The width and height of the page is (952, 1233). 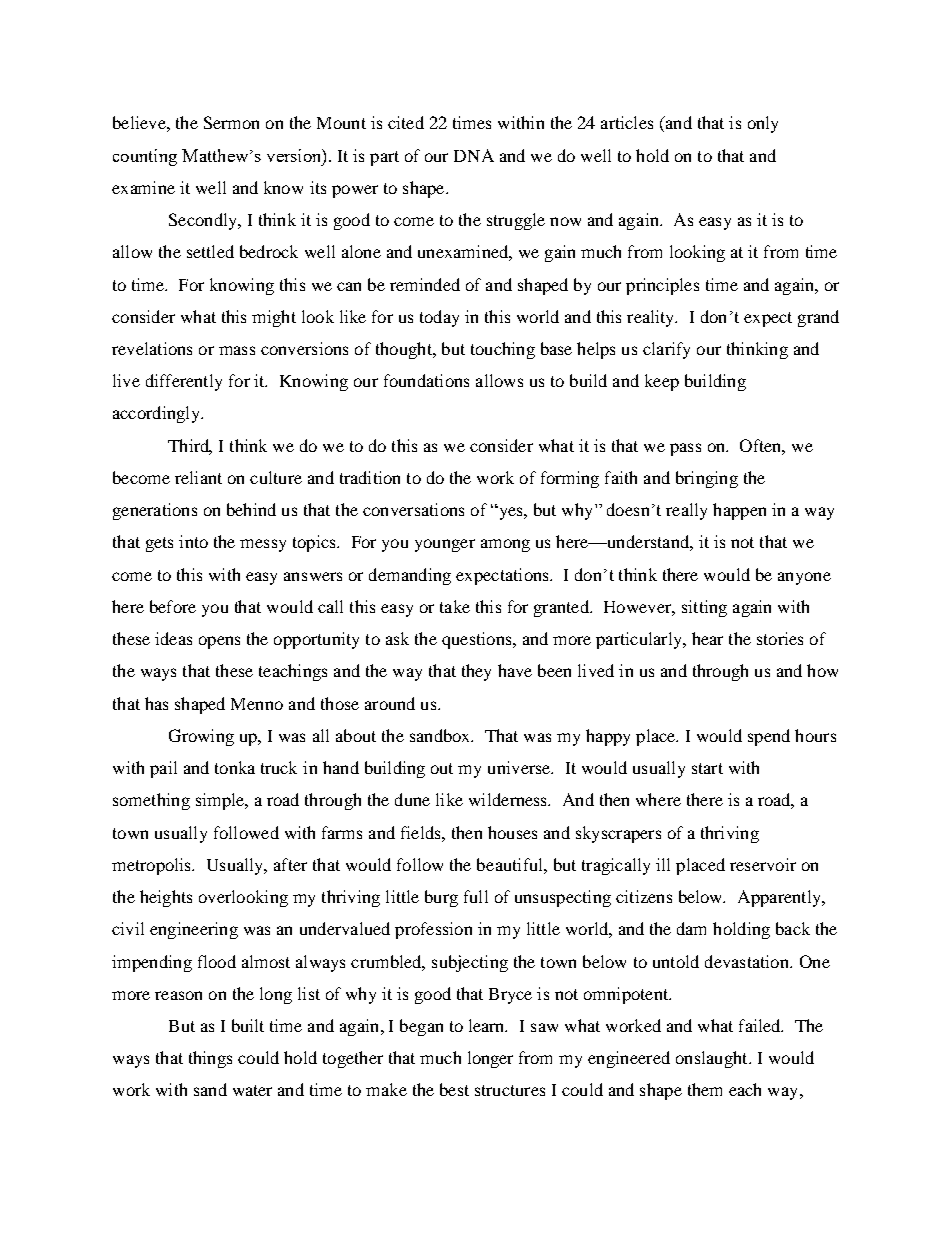 What do you see at coordinates (713, 1059) in the page?
I see `onslaught` at bounding box center [713, 1059].
